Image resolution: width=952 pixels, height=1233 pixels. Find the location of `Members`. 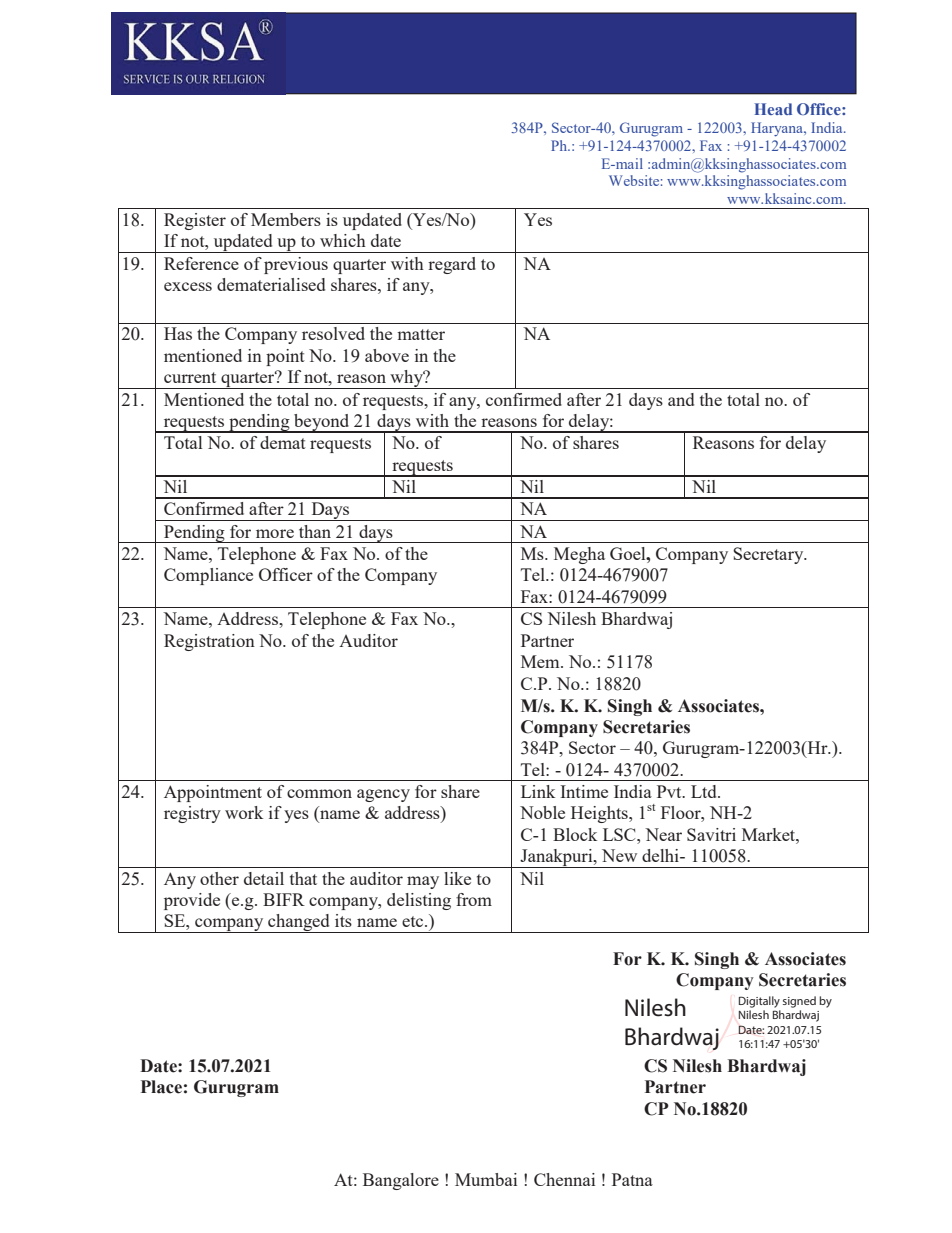

Members is located at coordinates (286, 219).
